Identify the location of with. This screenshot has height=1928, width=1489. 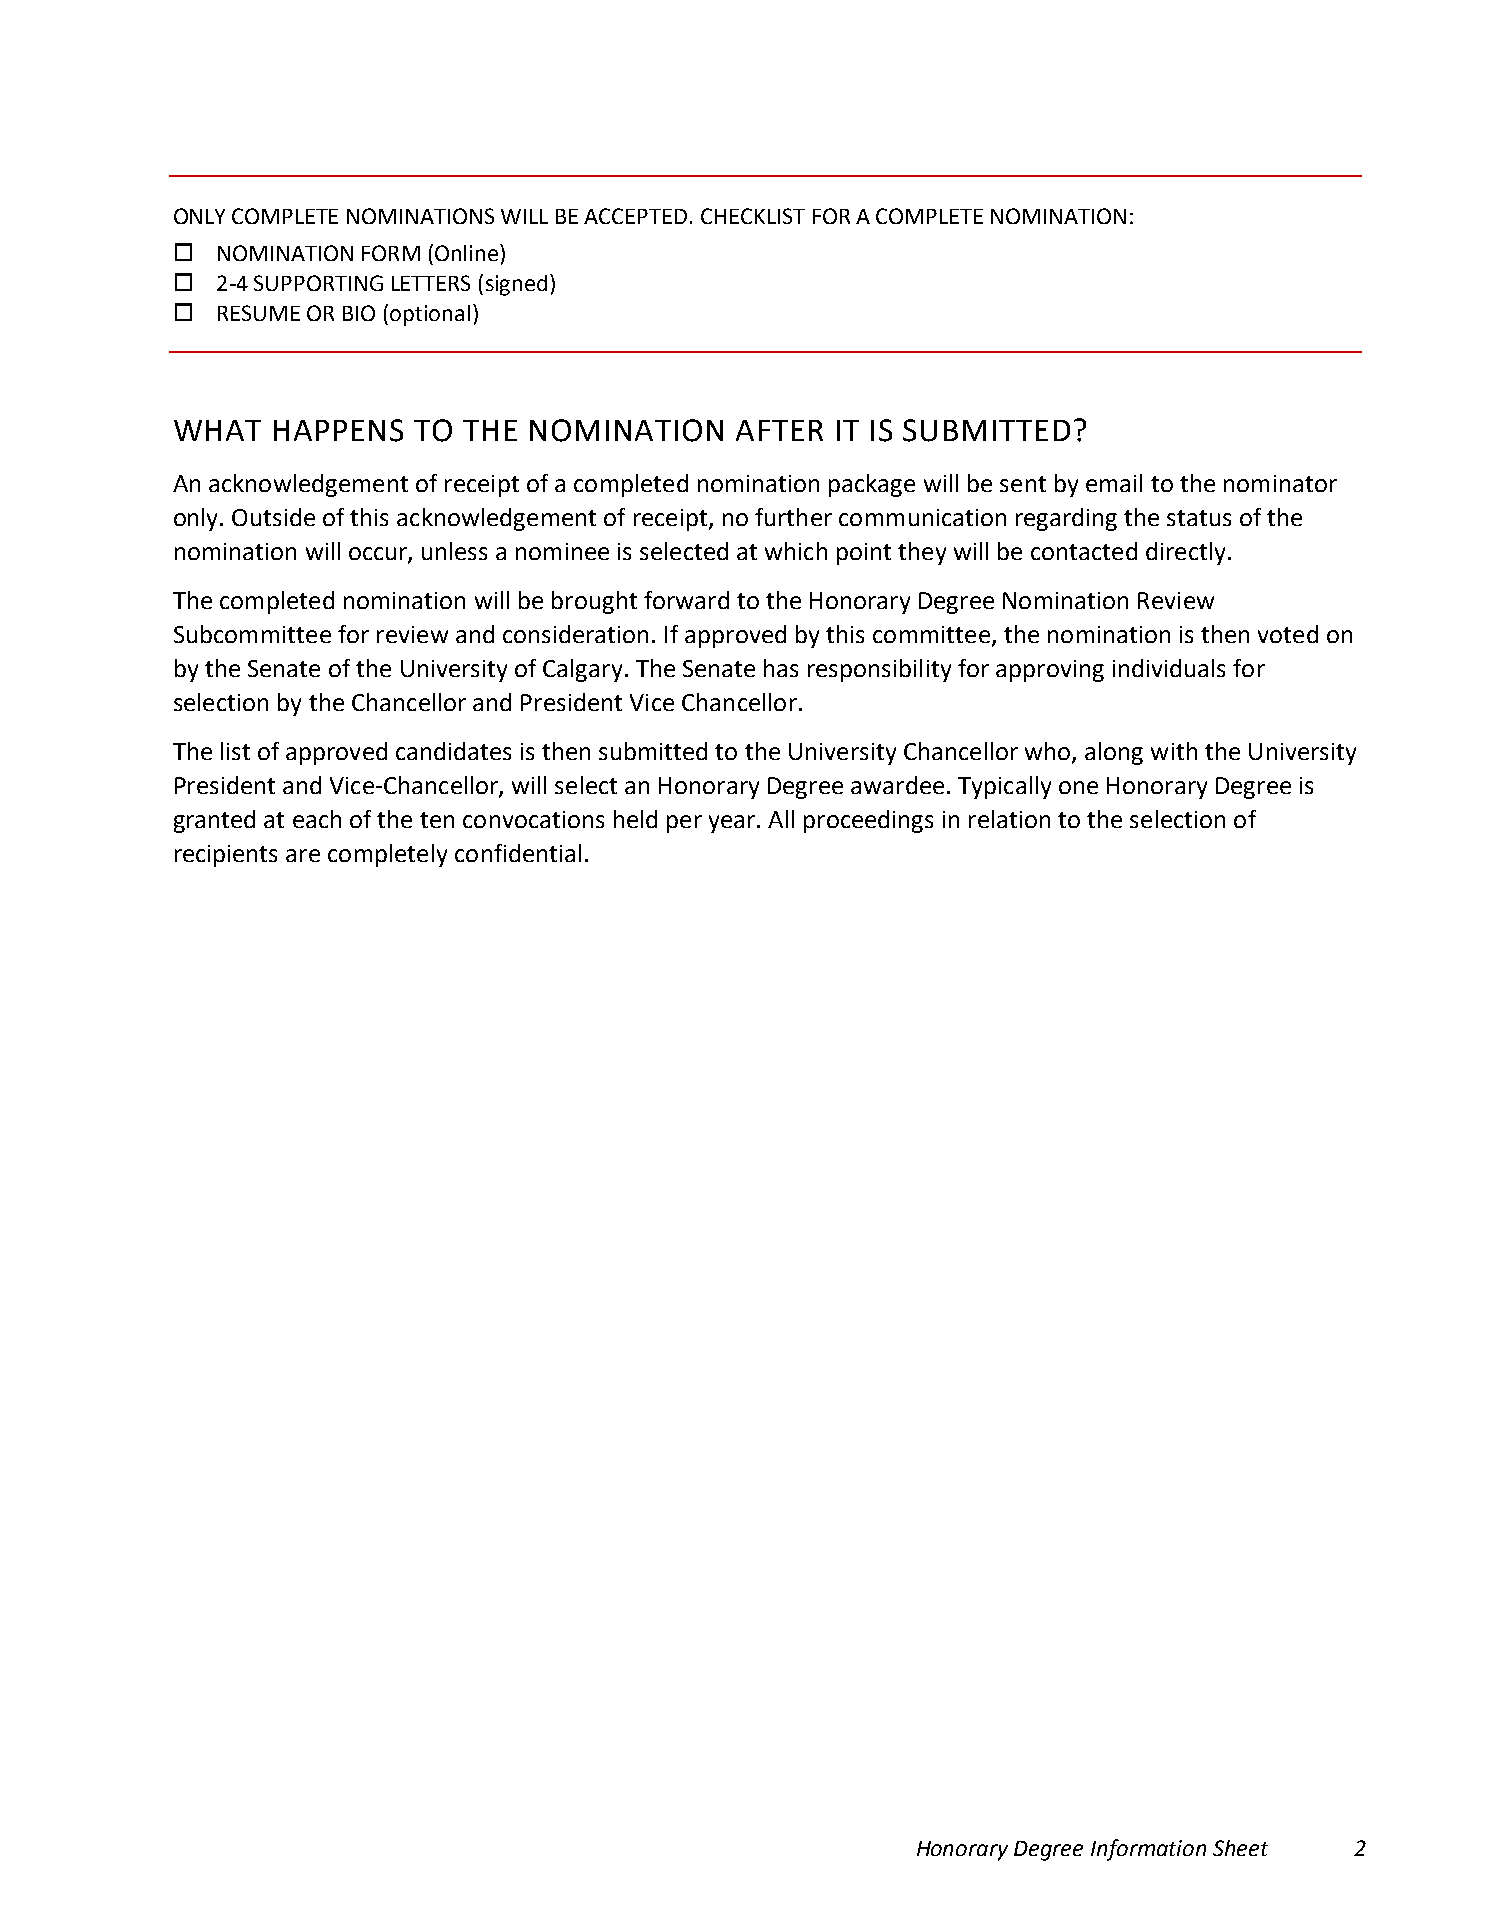
(1174, 751).
